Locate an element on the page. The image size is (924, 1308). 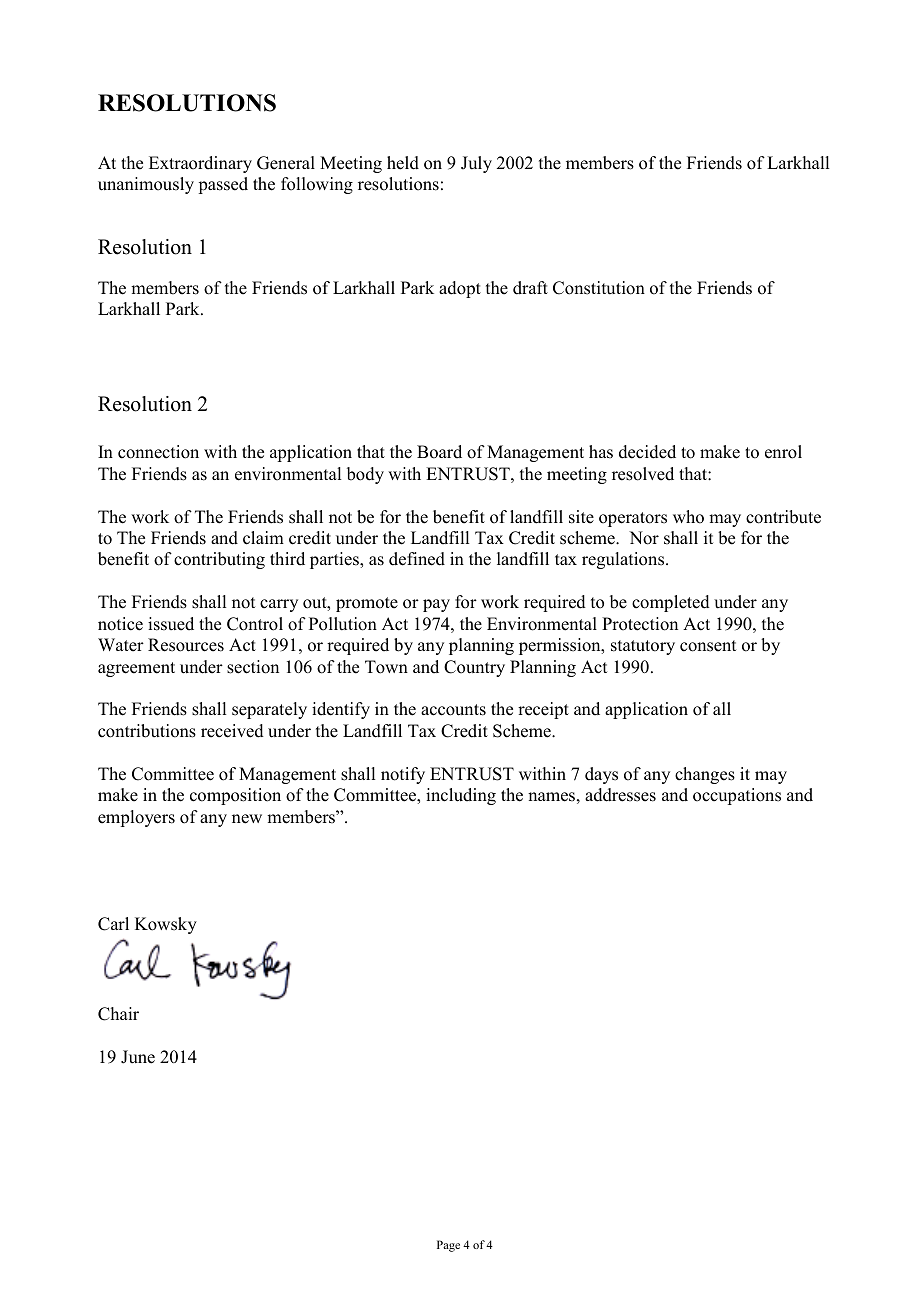
Chair is located at coordinates (118, 1014).
